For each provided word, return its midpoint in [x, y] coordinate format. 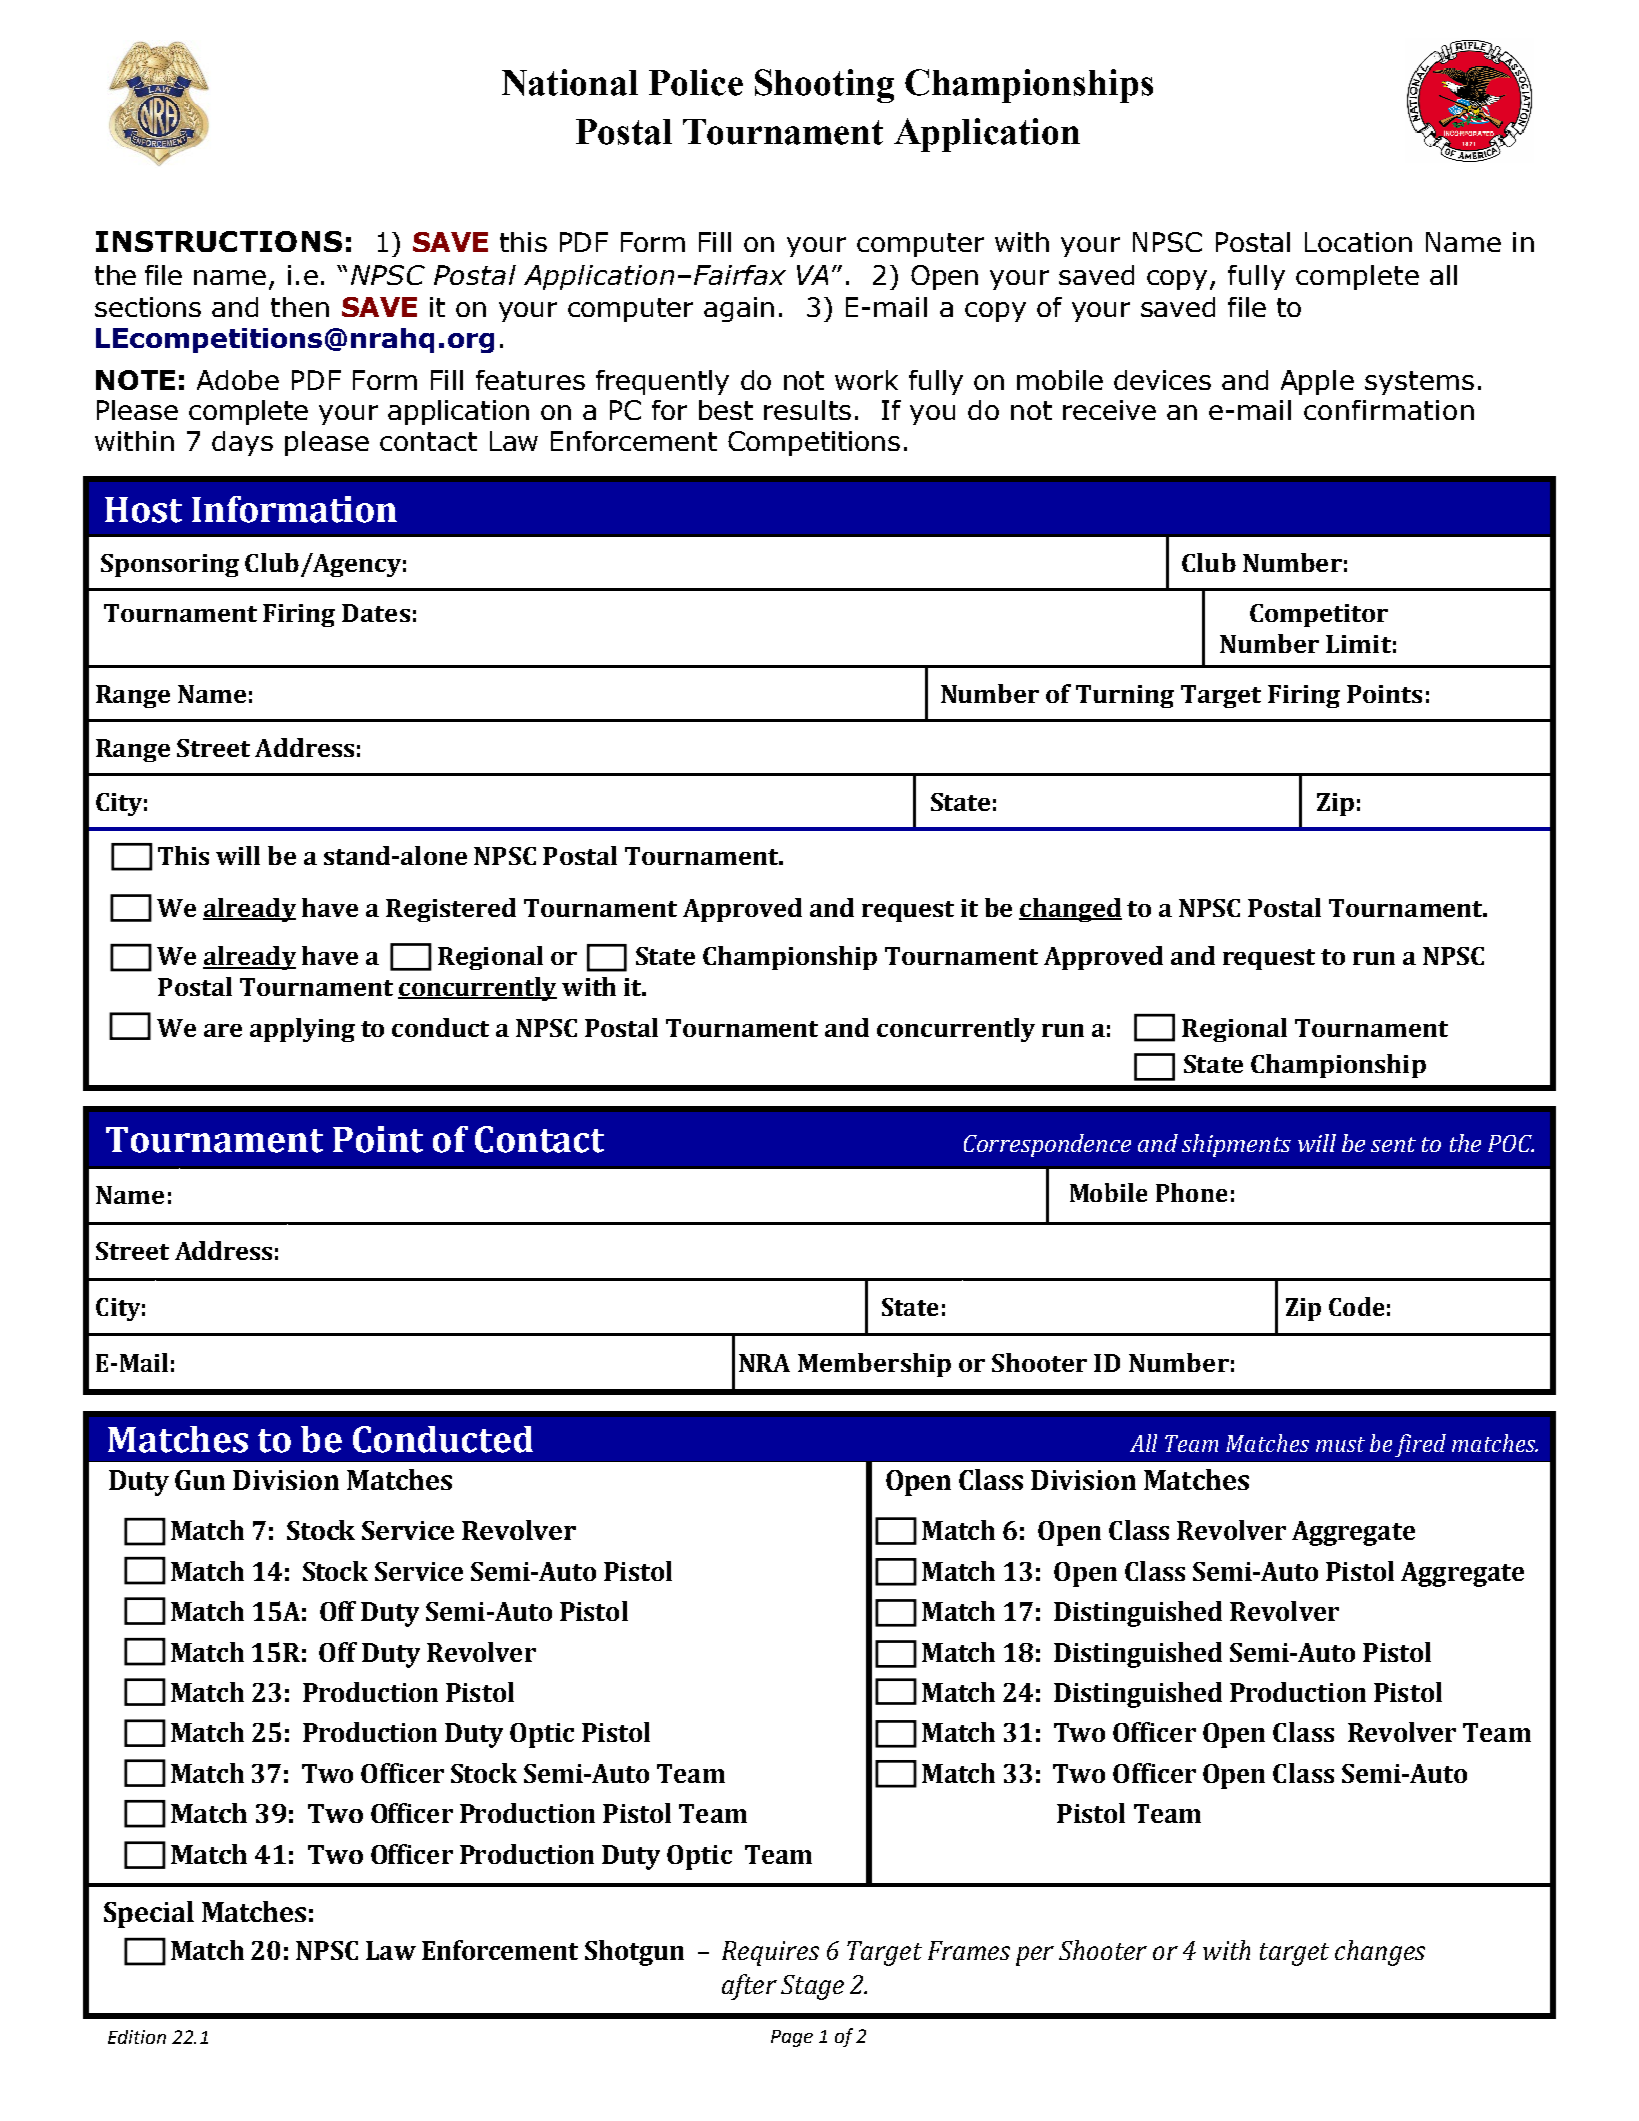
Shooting [824, 86]
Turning [1125, 696]
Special [149, 1914]
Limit [1358, 644]
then [300, 307]
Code [1356, 1306]
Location [1358, 242]
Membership [874, 1365]
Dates [376, 613]
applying [302, 1030]
